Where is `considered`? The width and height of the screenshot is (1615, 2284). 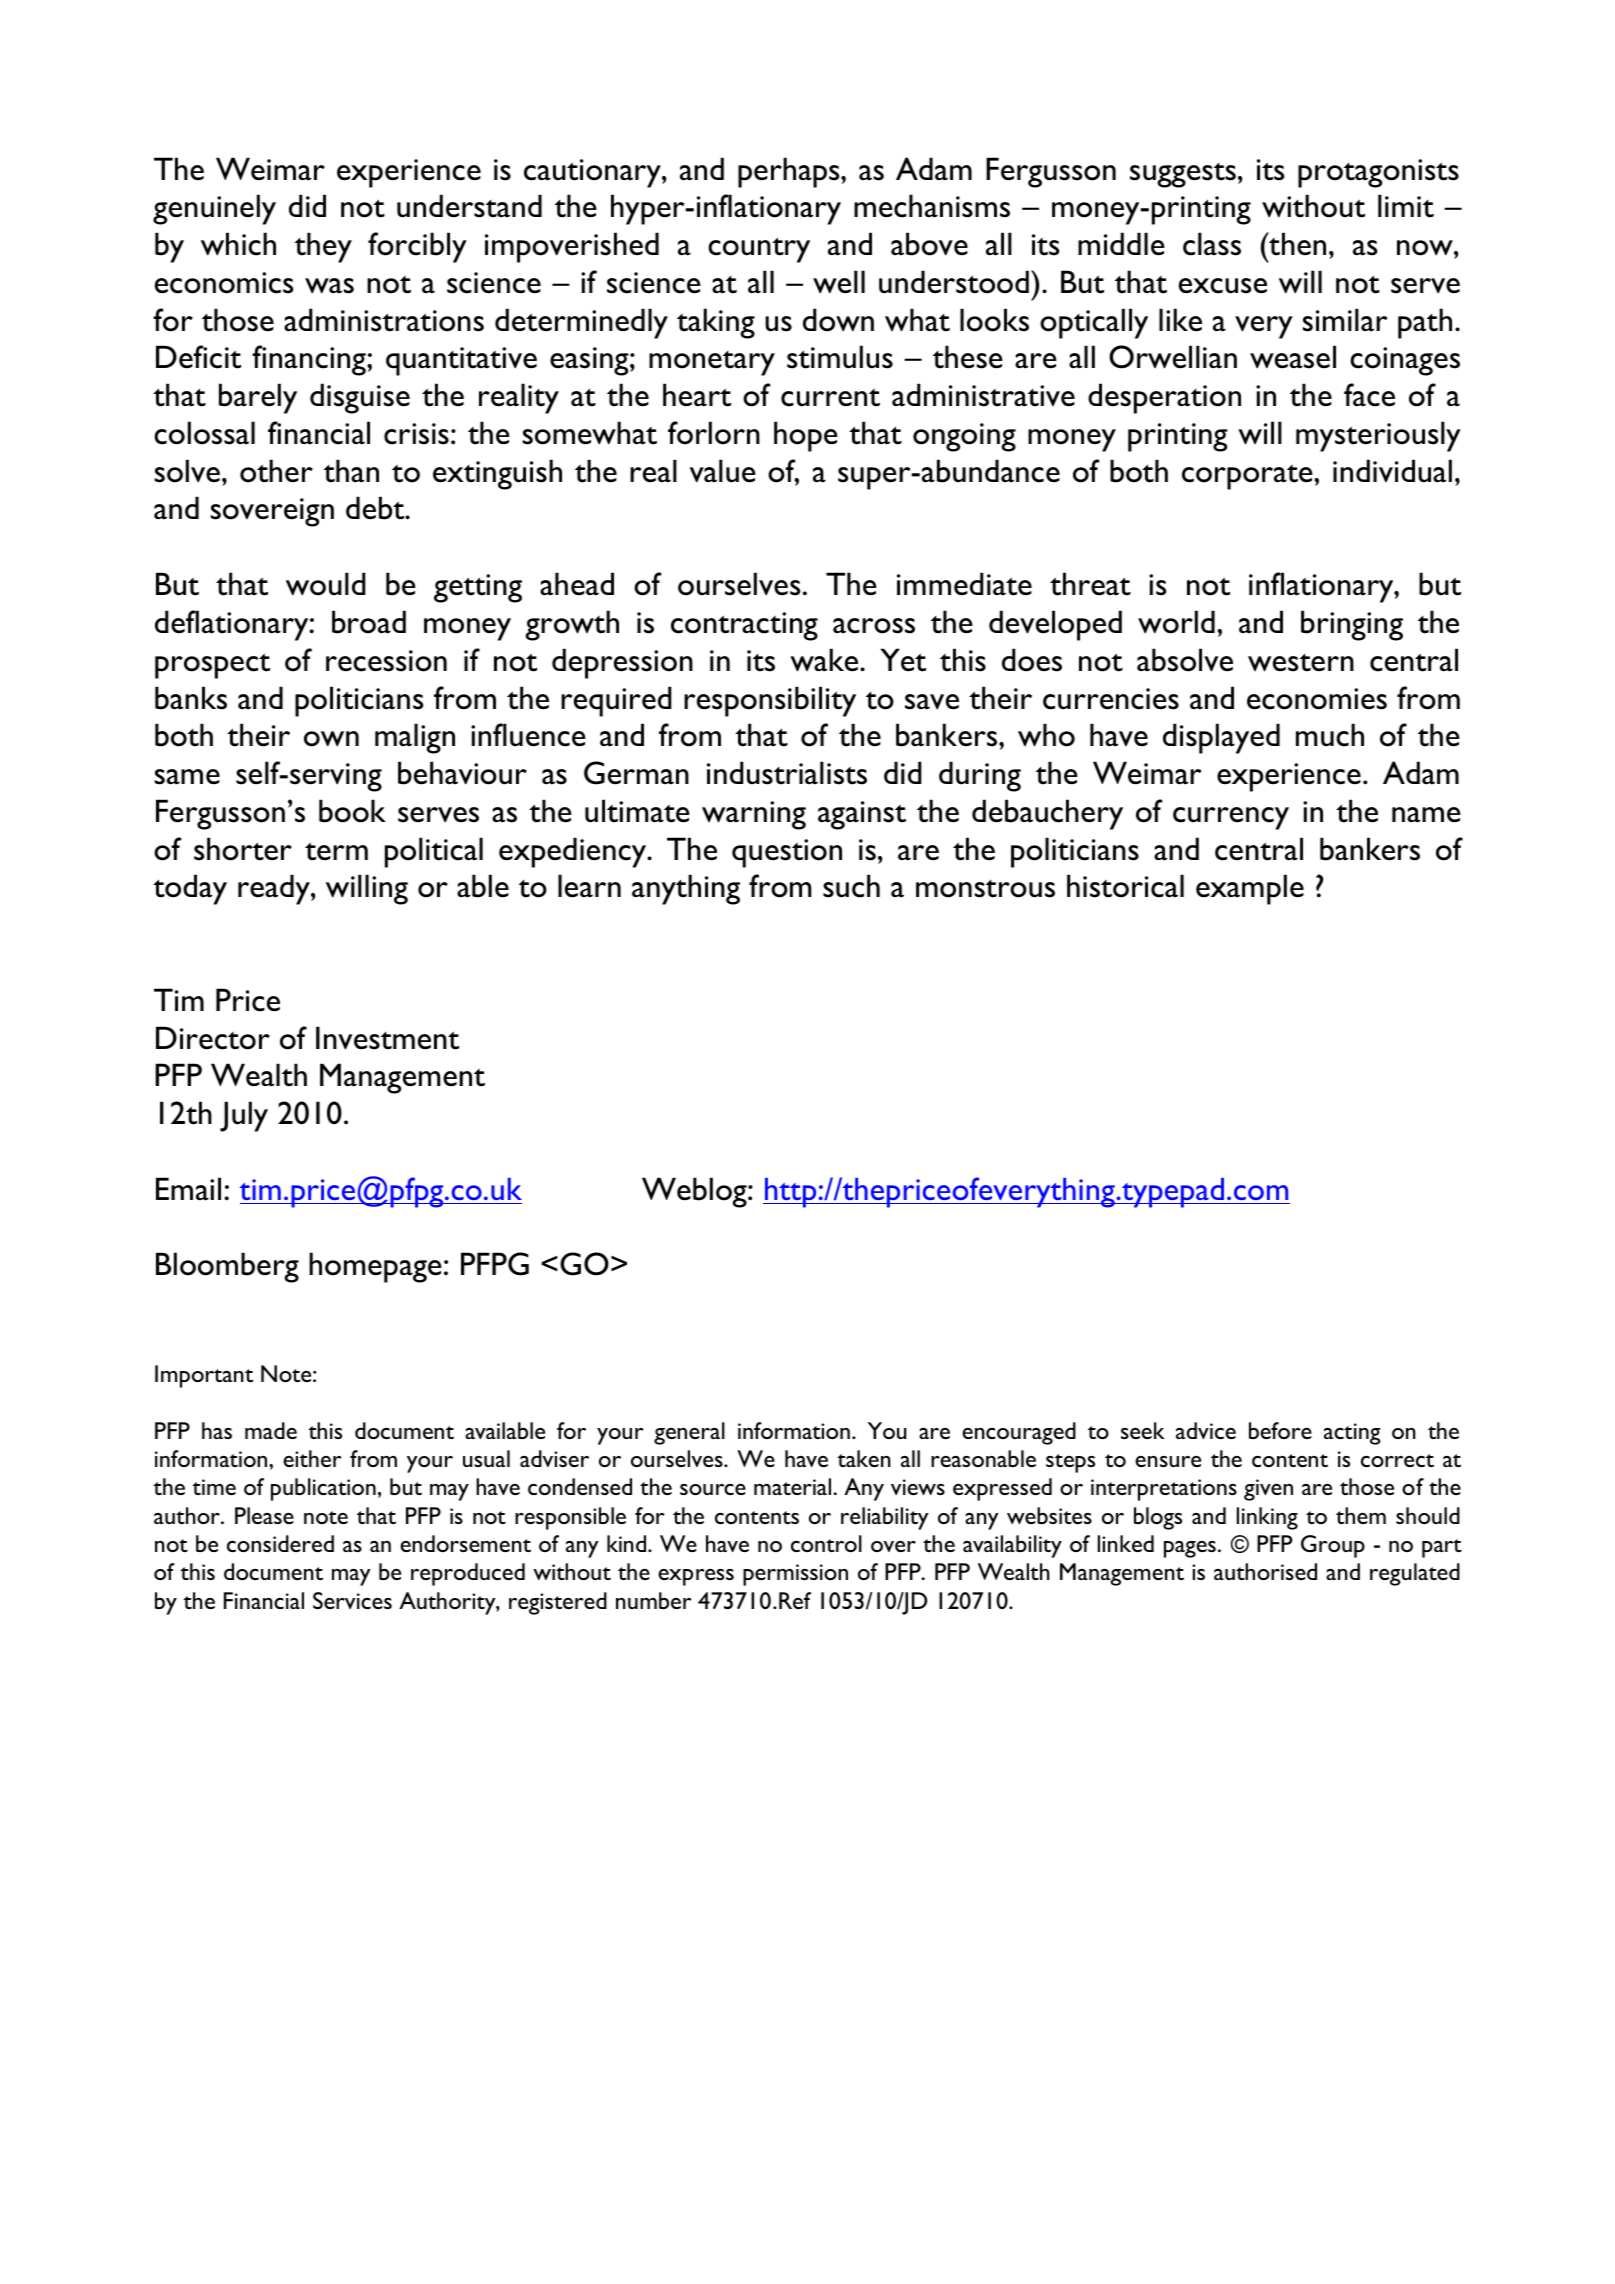
considered is located at coordinates (280, 1543).
